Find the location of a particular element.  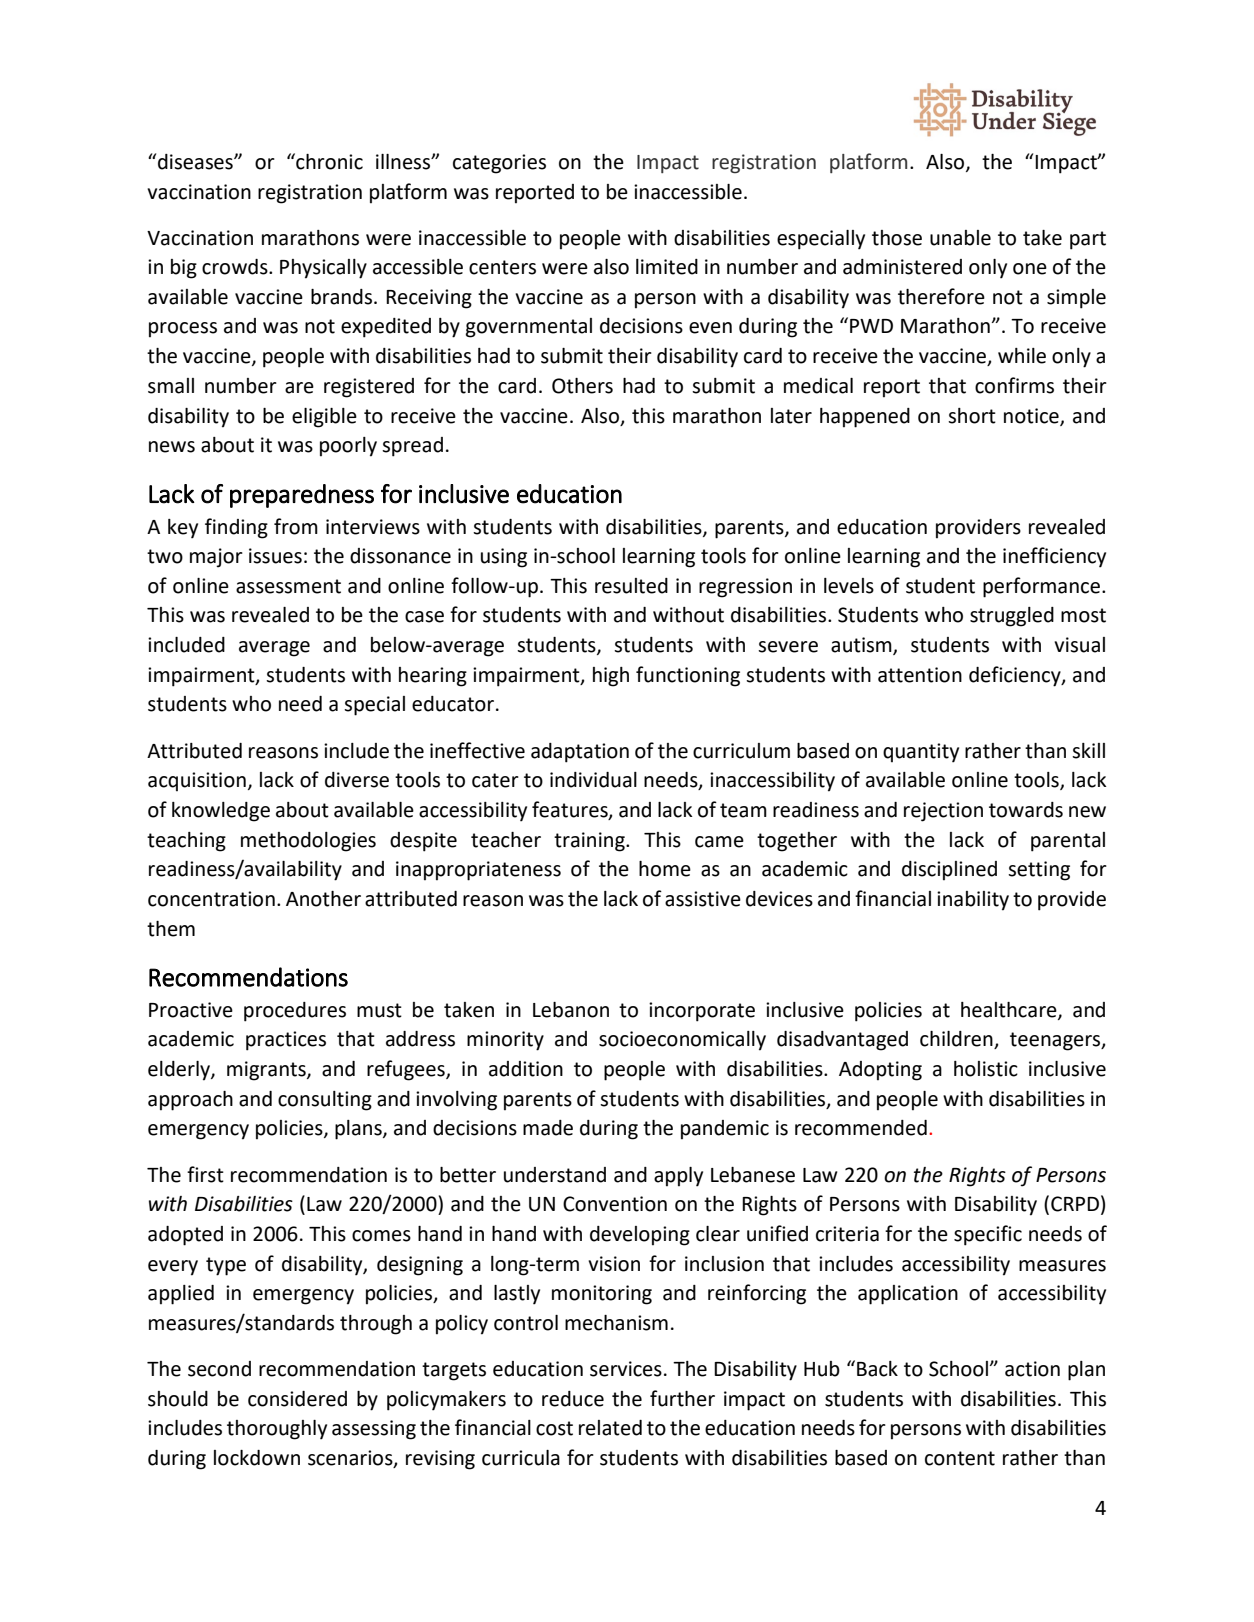

knowledge is located at coordinates (221, 812).
